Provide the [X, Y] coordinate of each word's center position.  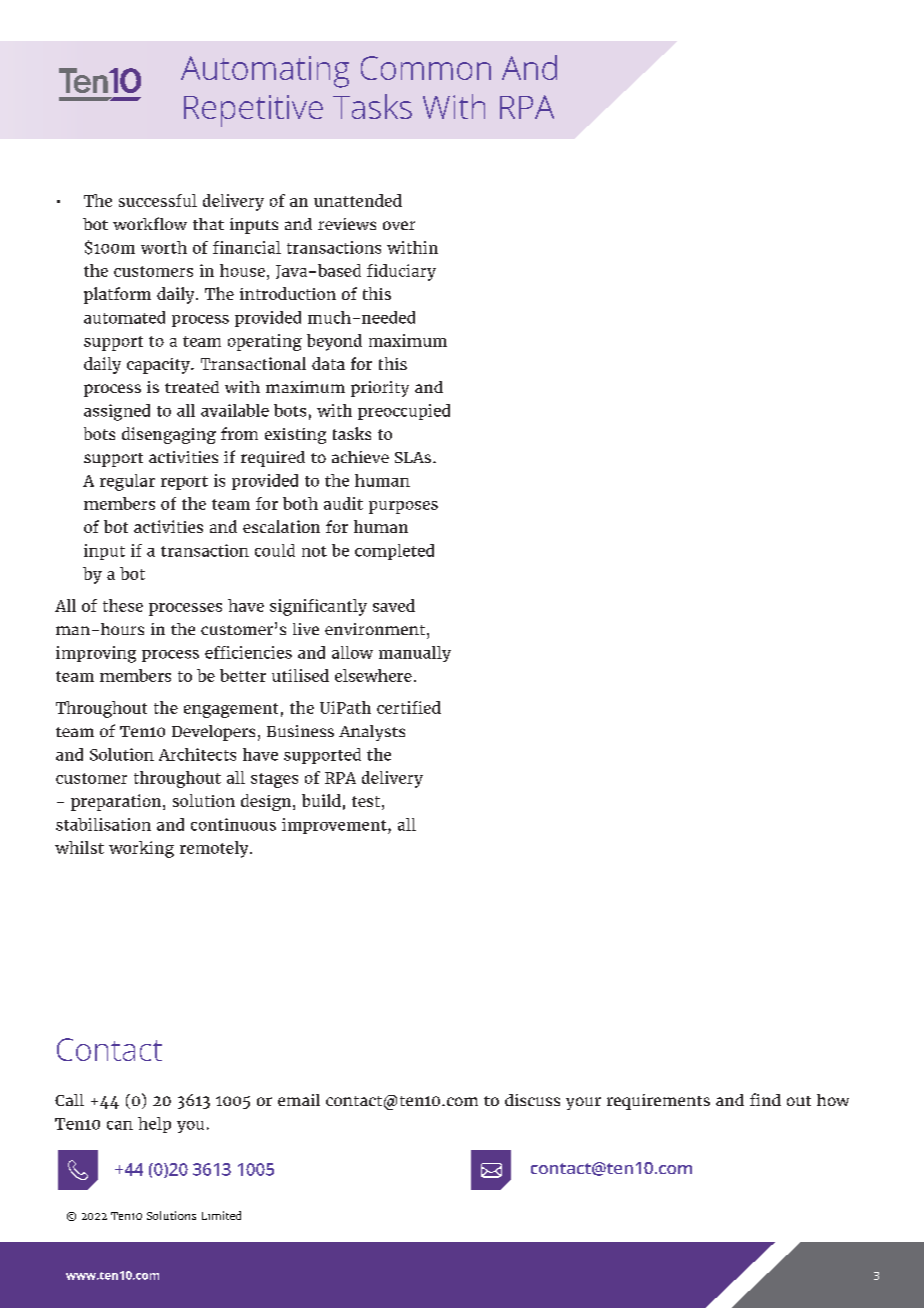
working [141, 849]
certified [409, 707]
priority [380, 389]
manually [415, 654]
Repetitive [253, 111]
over [399, 225]
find [765, 1099]
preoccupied [404, 412]
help [154, 1125]
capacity [159, 366]
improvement [335, 826]
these [123, 605]
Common [426, 68]
